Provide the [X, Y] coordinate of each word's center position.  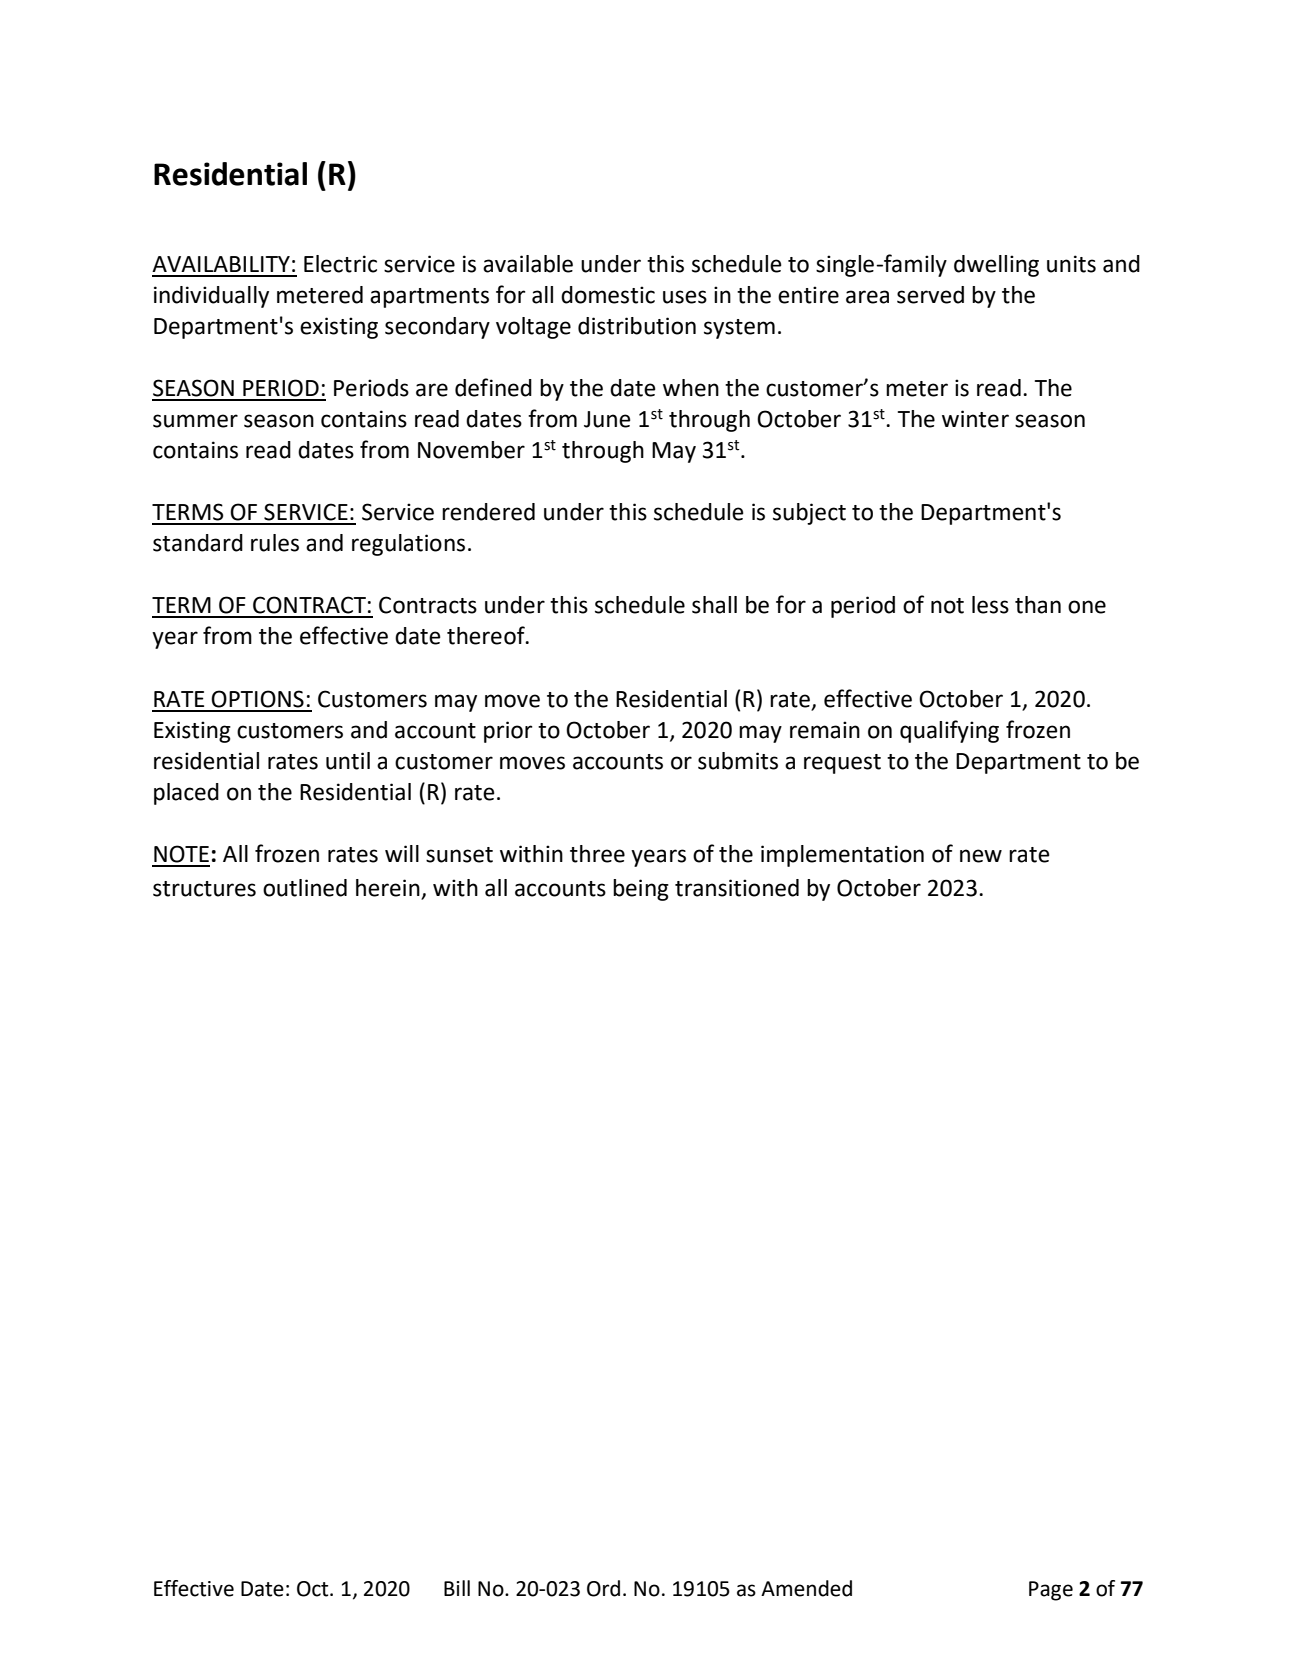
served [930, 295]
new [981, 856]
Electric [340, 264]
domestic [608, 295]
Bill [457, 1588]
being [641, 890]
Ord [603, 1588]
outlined [305, 888]
